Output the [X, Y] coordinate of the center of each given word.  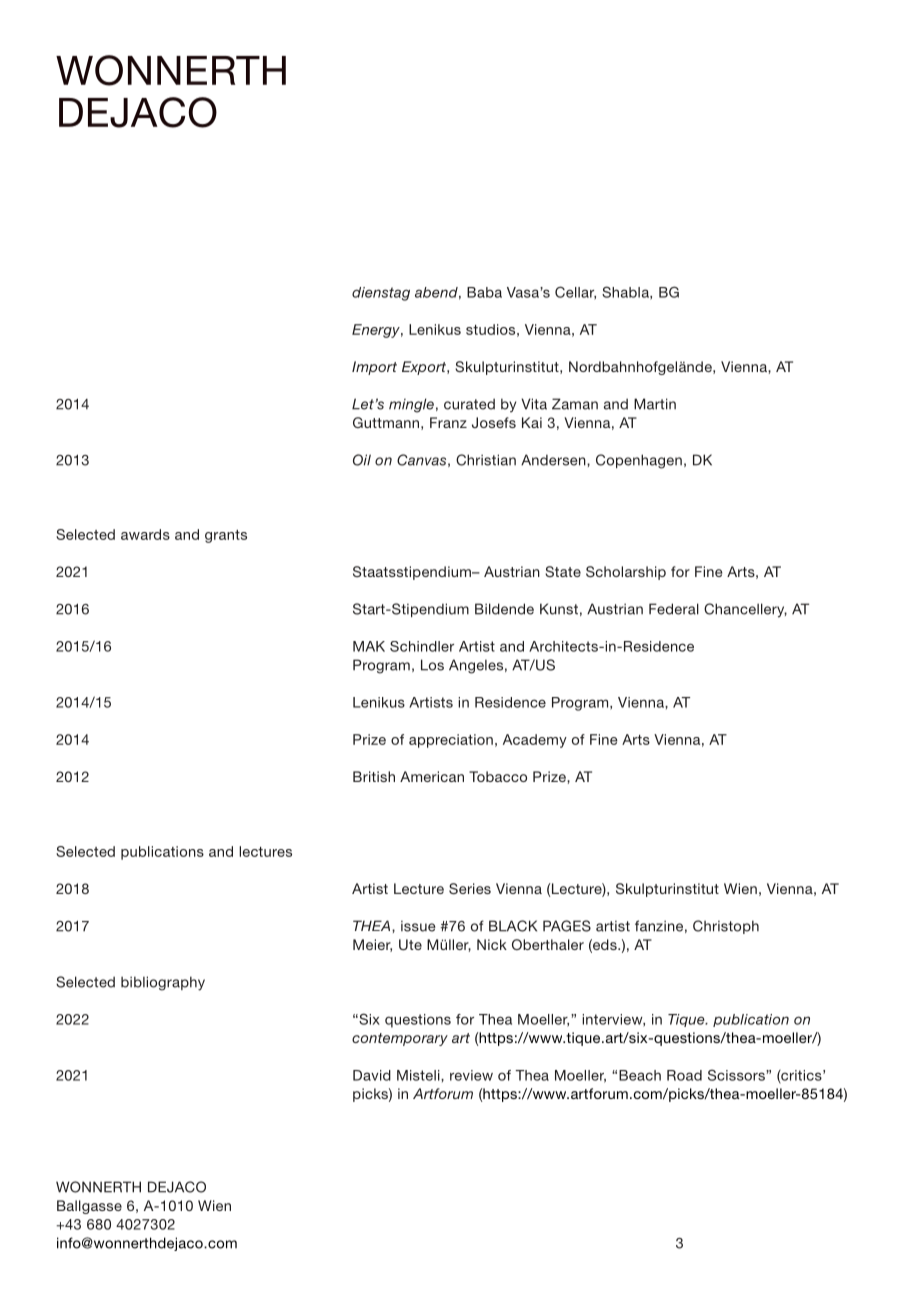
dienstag [381, 294]
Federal [674, 609]
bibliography [163, 983]
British [374, 776]
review [471, 1075]
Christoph [726, 927]
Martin [655, 404]
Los [432, 665]
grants [226, 536]
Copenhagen [639, 461]
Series [470, 889]
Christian [486, 460]
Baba [484, 292]
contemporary [400, 1039]
